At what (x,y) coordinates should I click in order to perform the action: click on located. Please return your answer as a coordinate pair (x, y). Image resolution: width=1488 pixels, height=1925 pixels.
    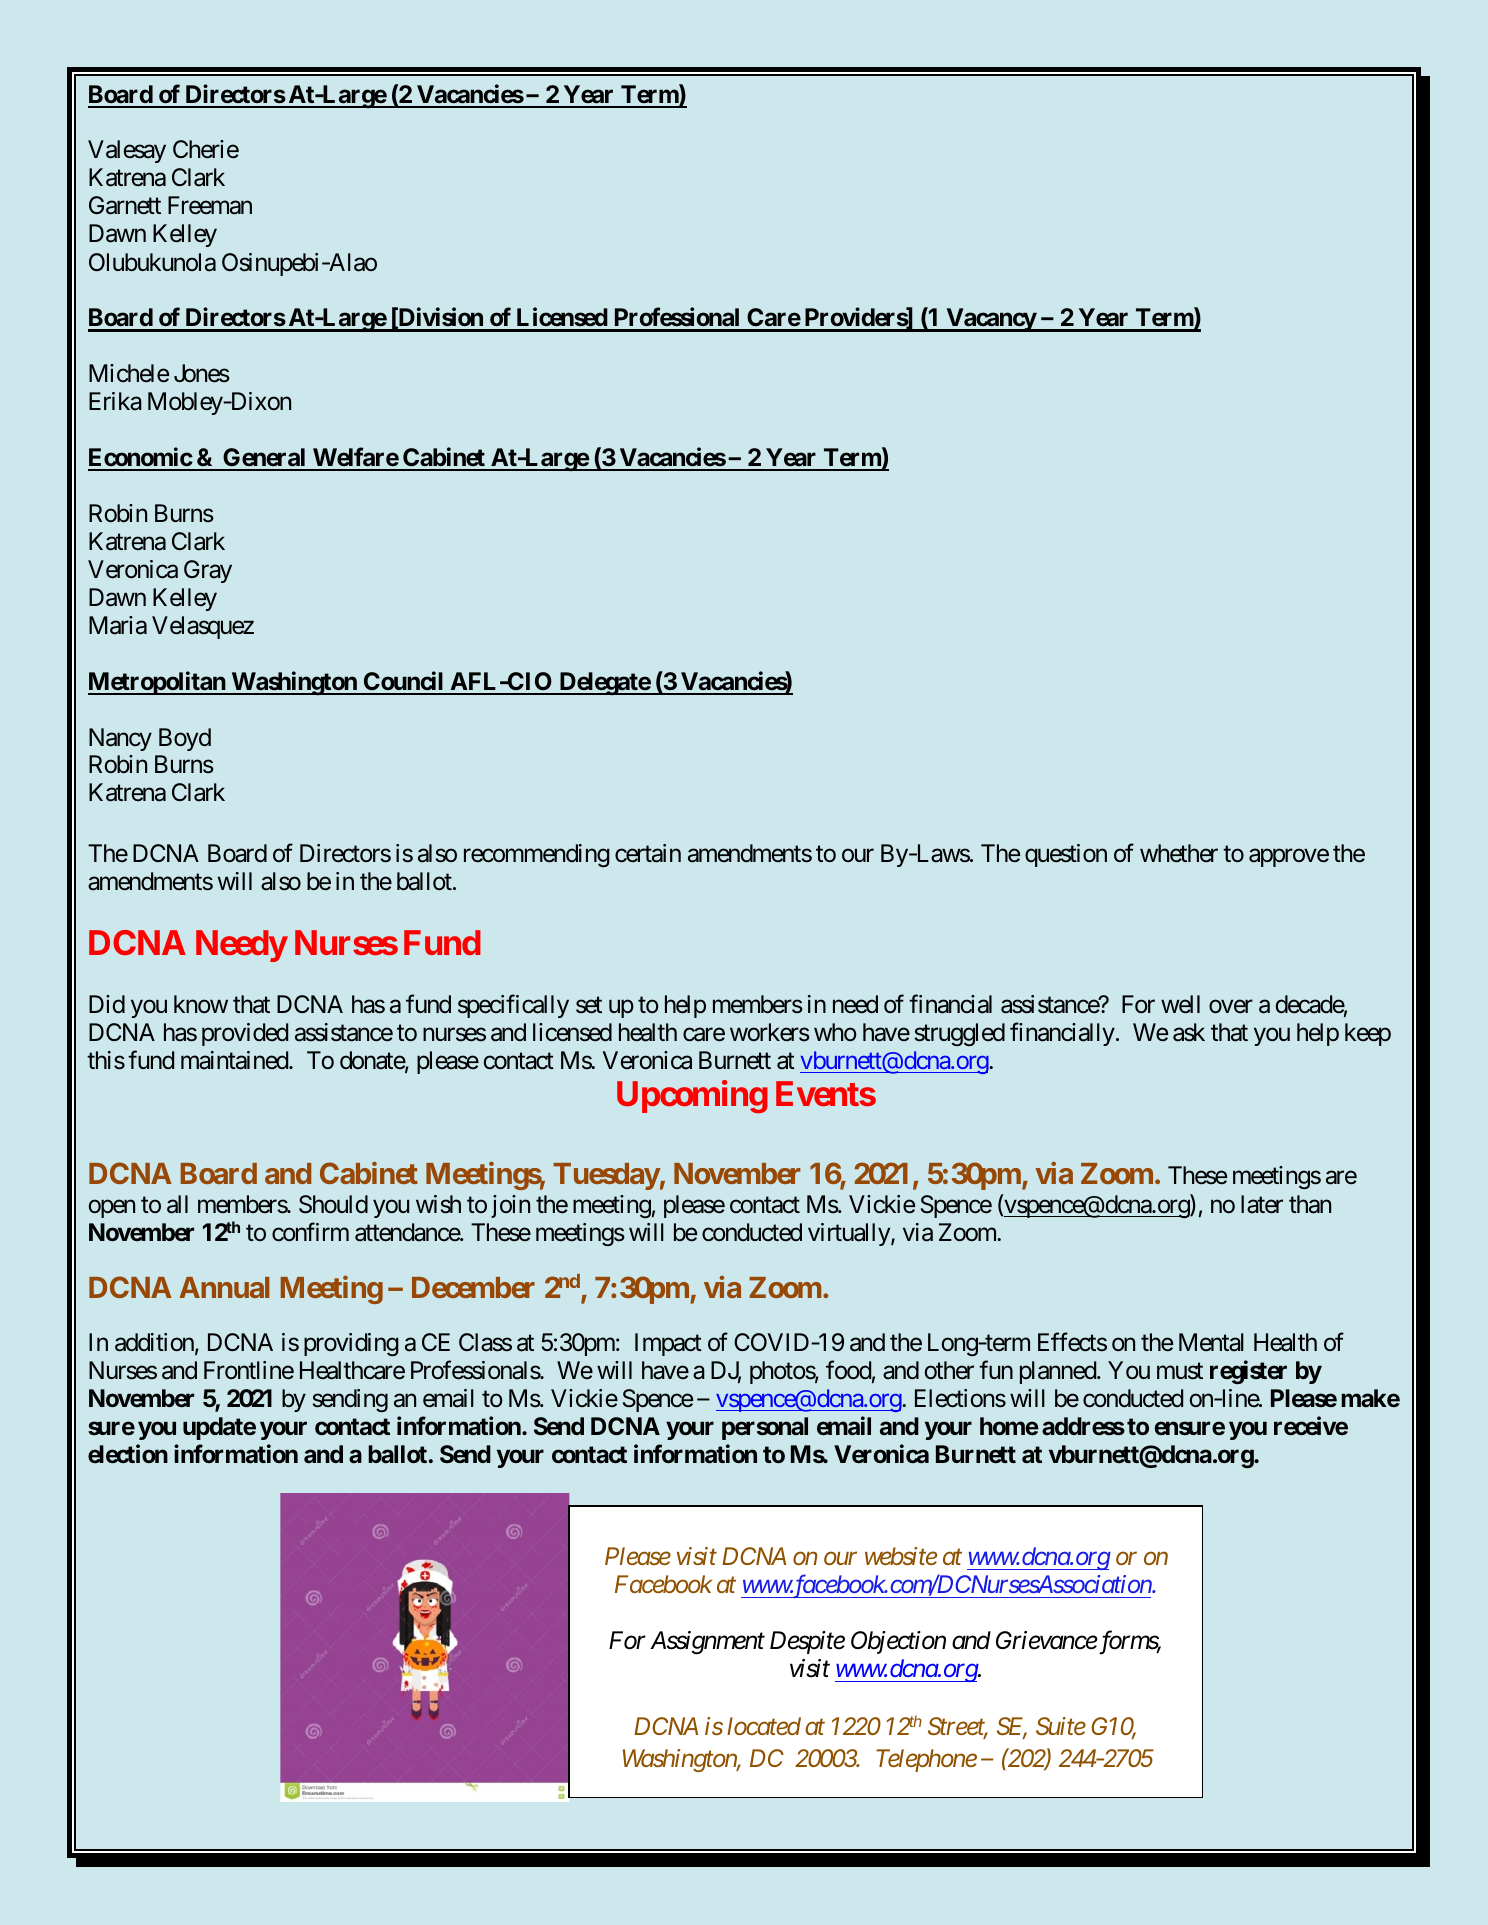
    Looking at the image, I should click on (764, 1726).
